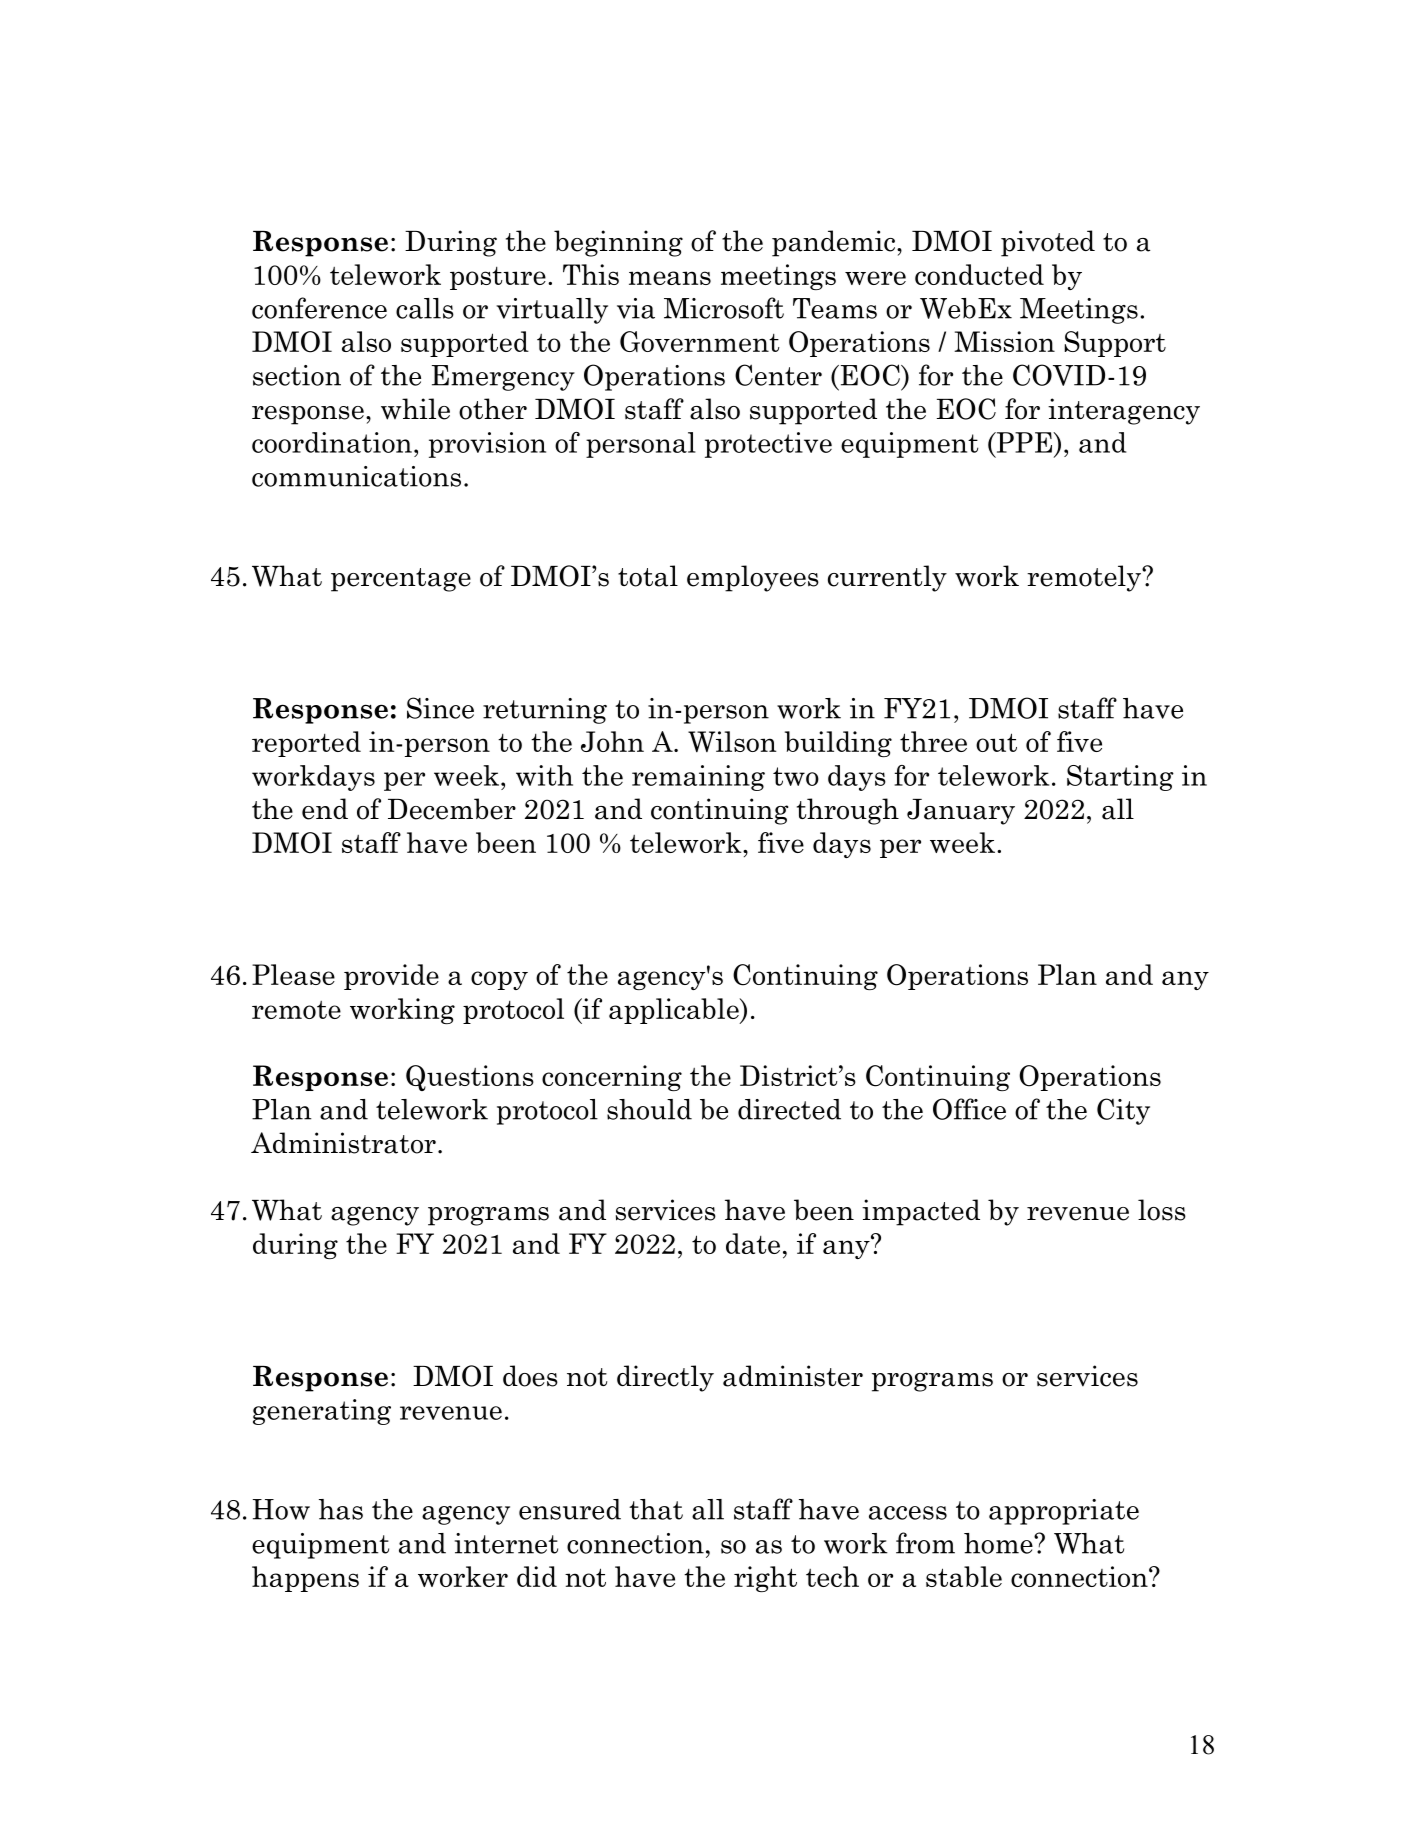 Image resolution: width=1425 pixels, height=1844 pixels. I want to click on employees, so click(753, 578).
